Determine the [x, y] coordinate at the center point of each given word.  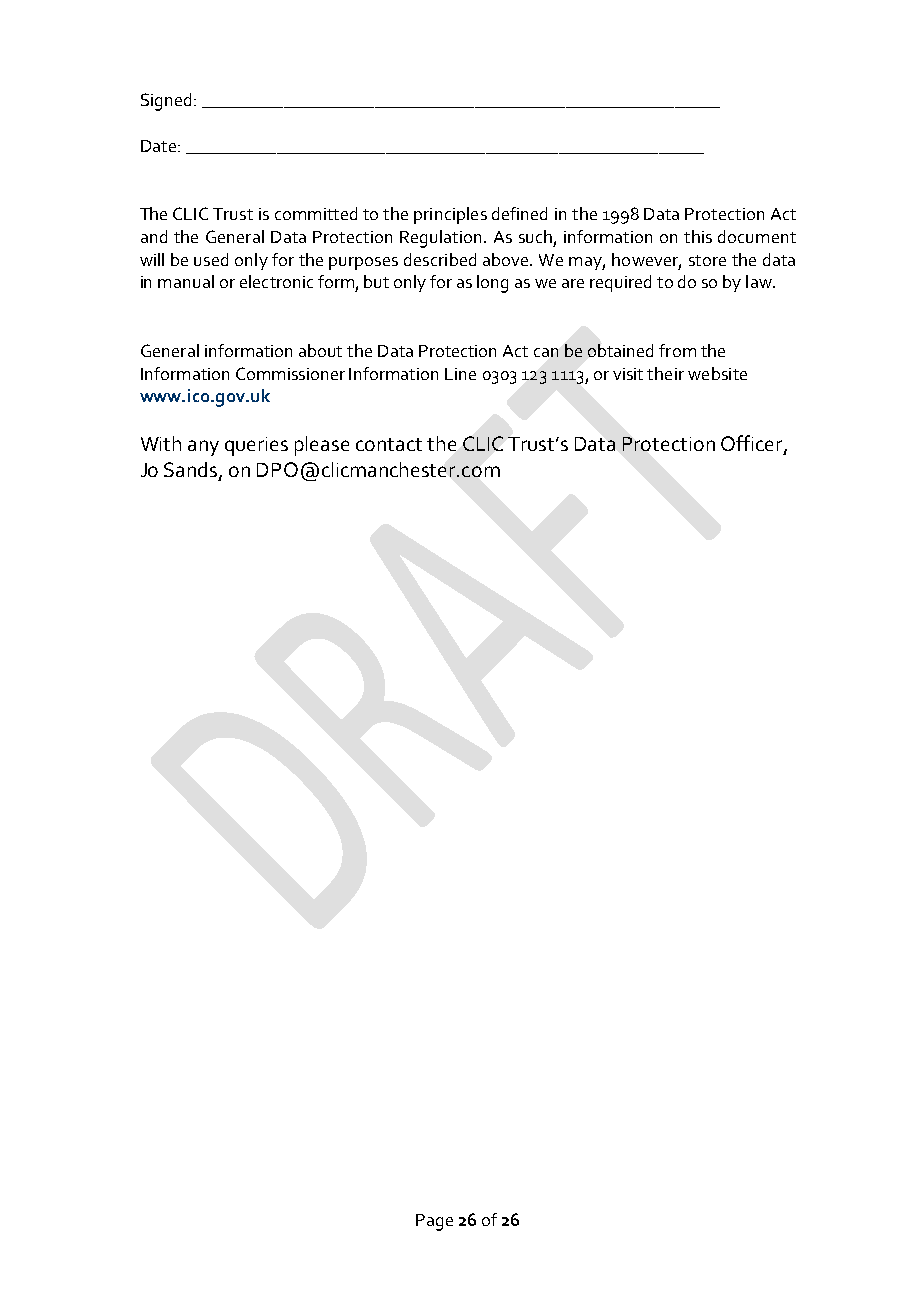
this [698, 236]
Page [434, 1222]
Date [158, 146]
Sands [192, 471]
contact [389, 444]
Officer [753, 444]
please [322, 446]
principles [450, 215]
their [665, 373]
